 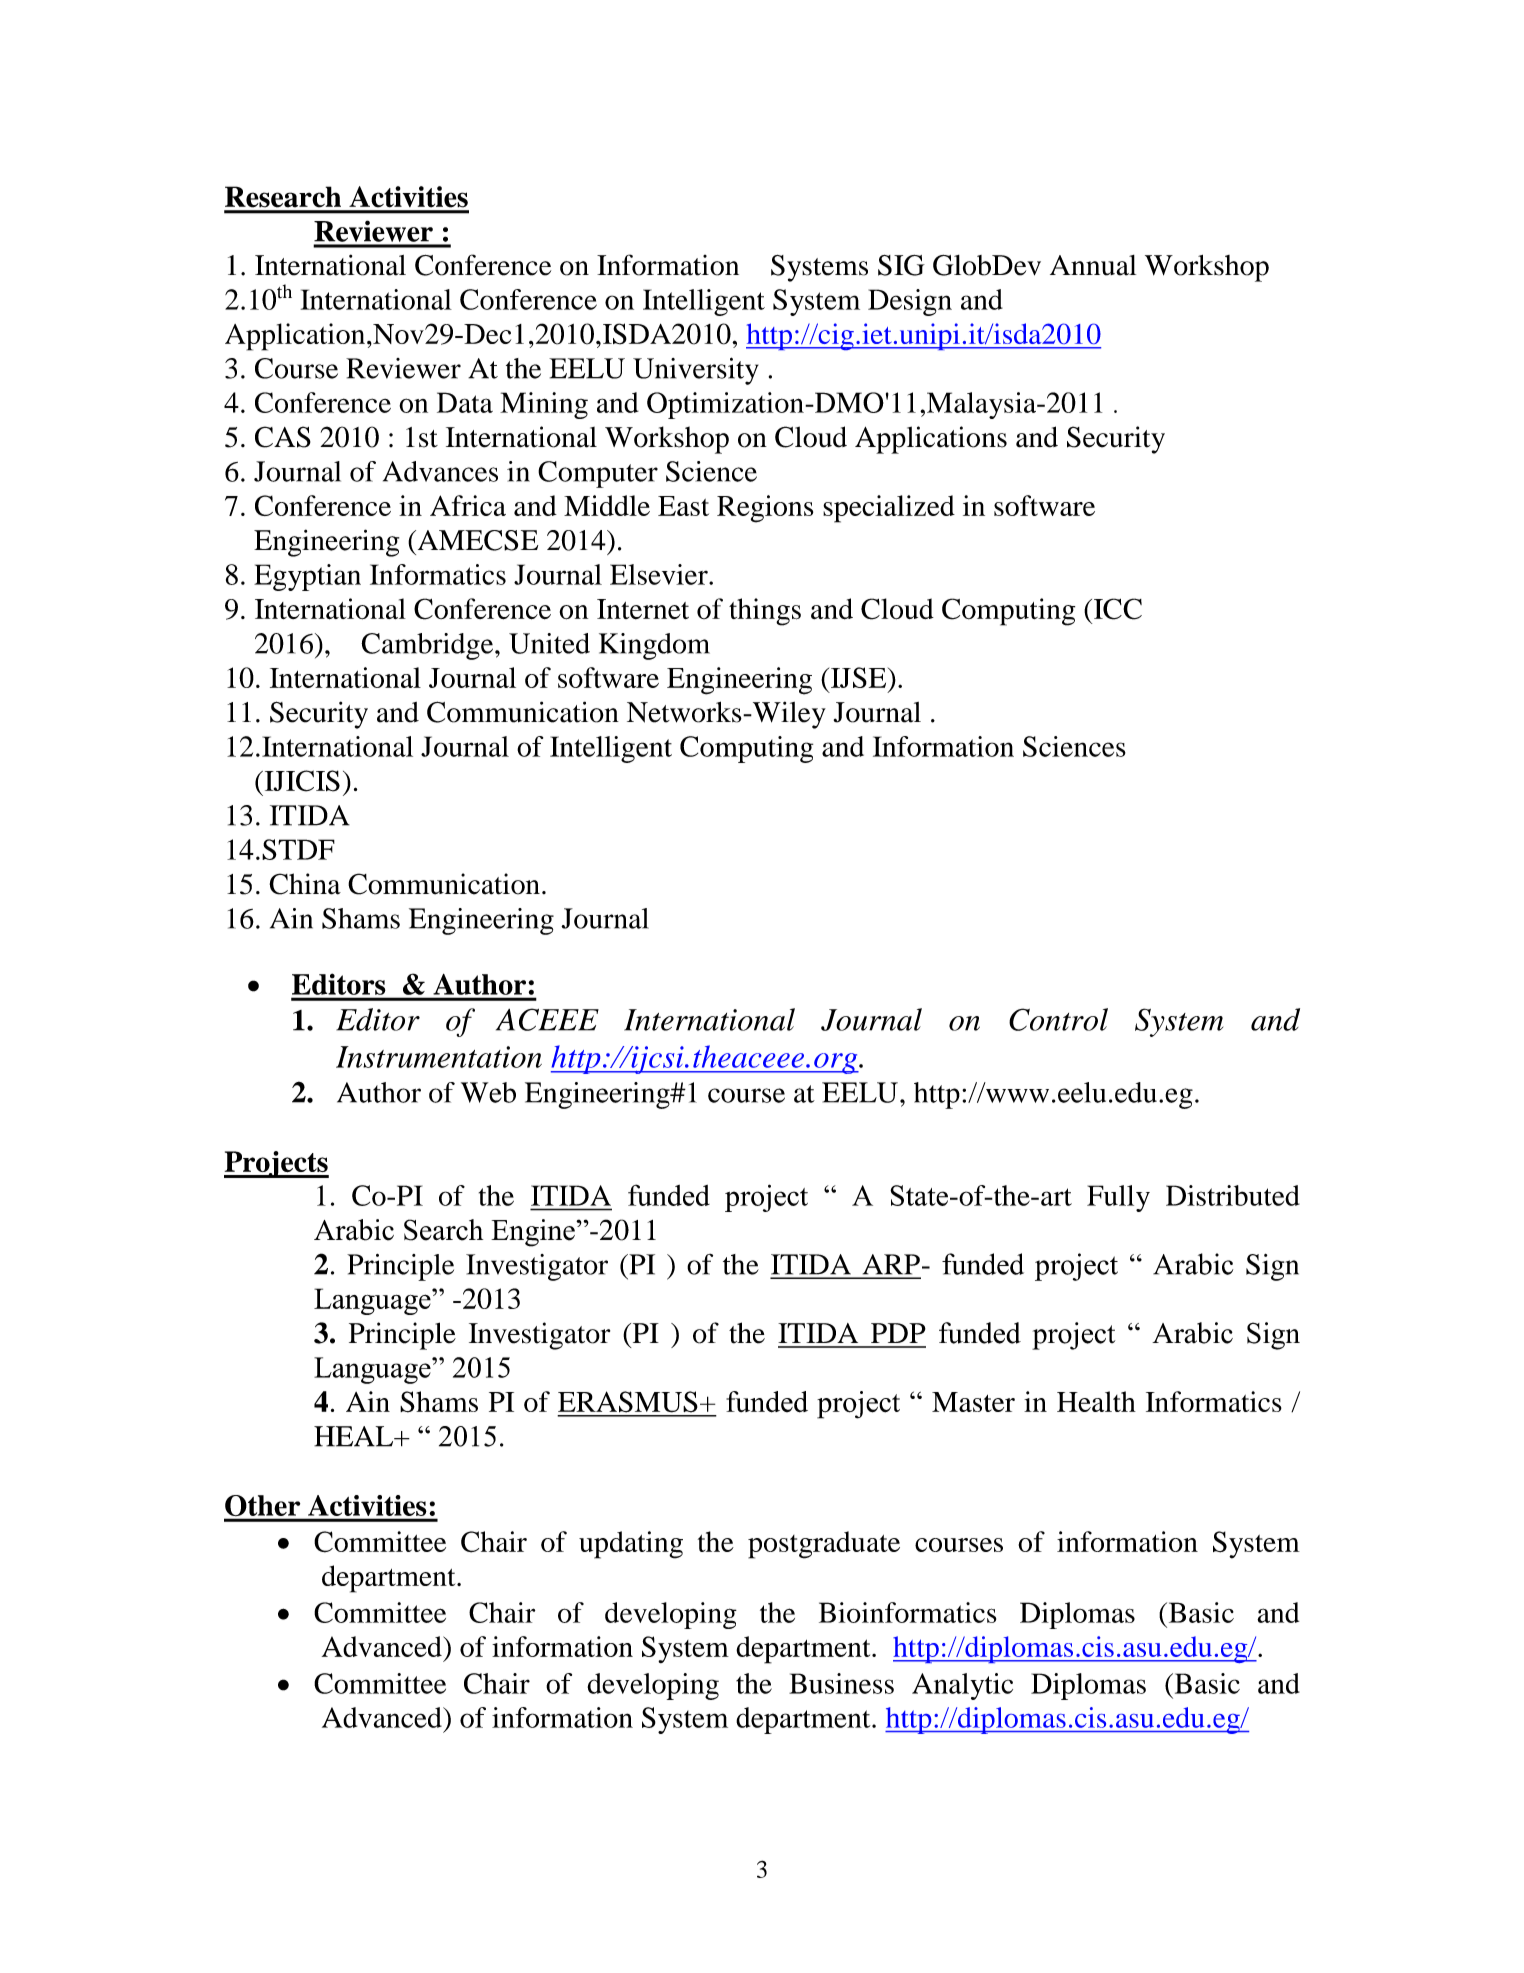 I want to click on ICC, so click(x=1116, y=609).
